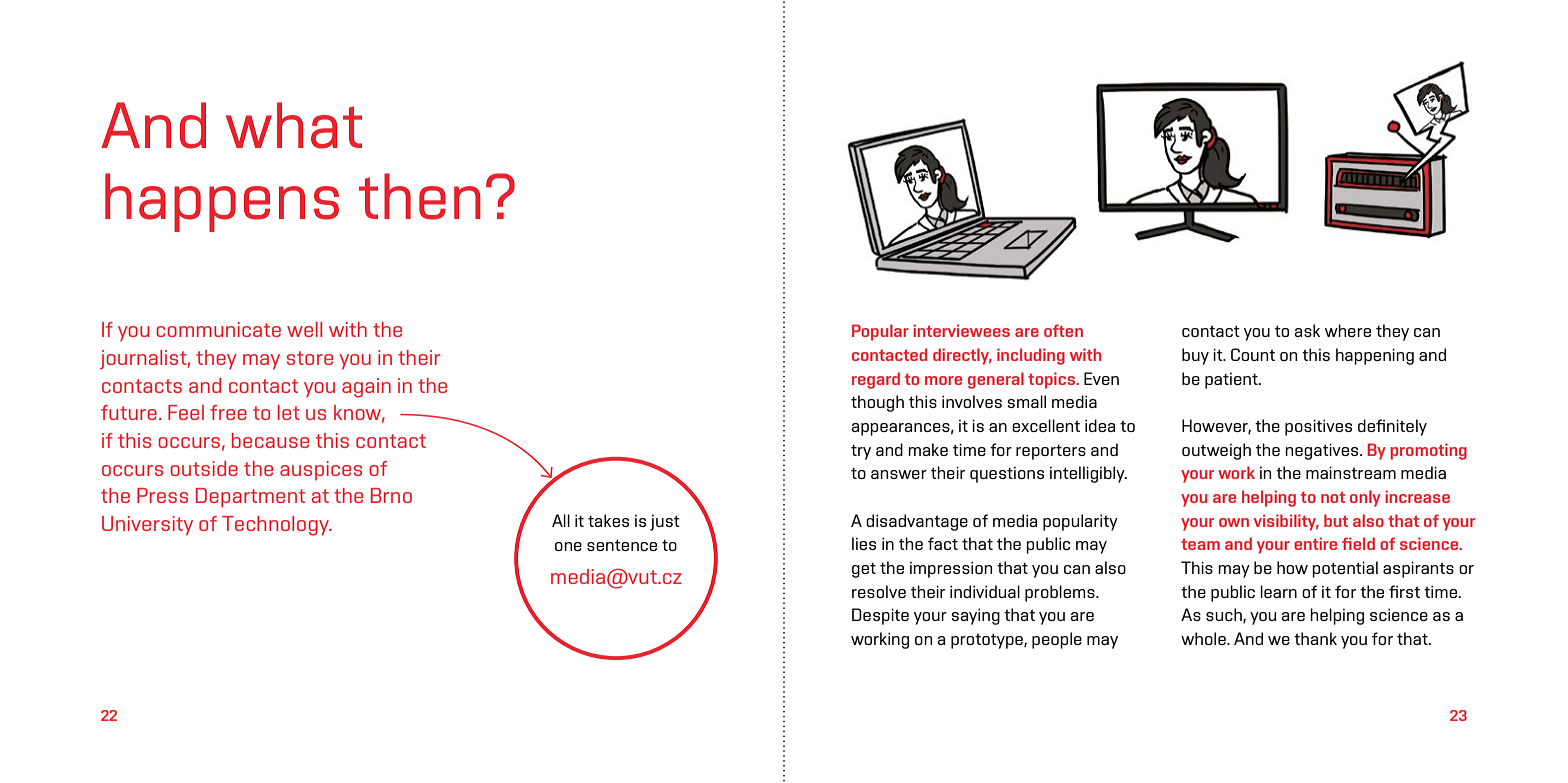 Image resolution: width=1568 pixels, height=783 pixels. What do you see at coordinates (861, 452) in the page?
I see `try` at bounding box center [861, 452].
